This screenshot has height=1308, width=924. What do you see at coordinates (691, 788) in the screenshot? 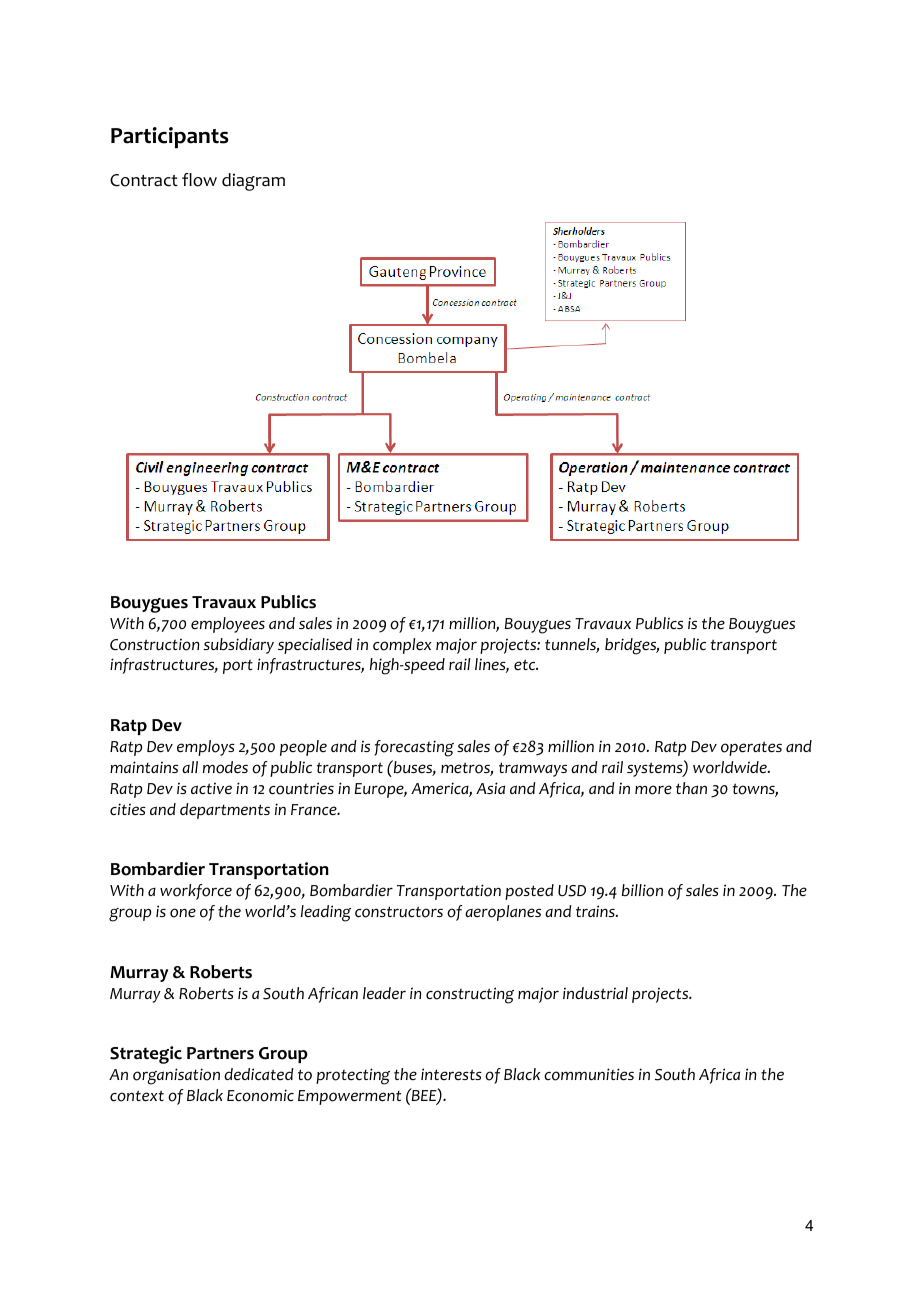
I see `than` at bounding box center [691, 788].
